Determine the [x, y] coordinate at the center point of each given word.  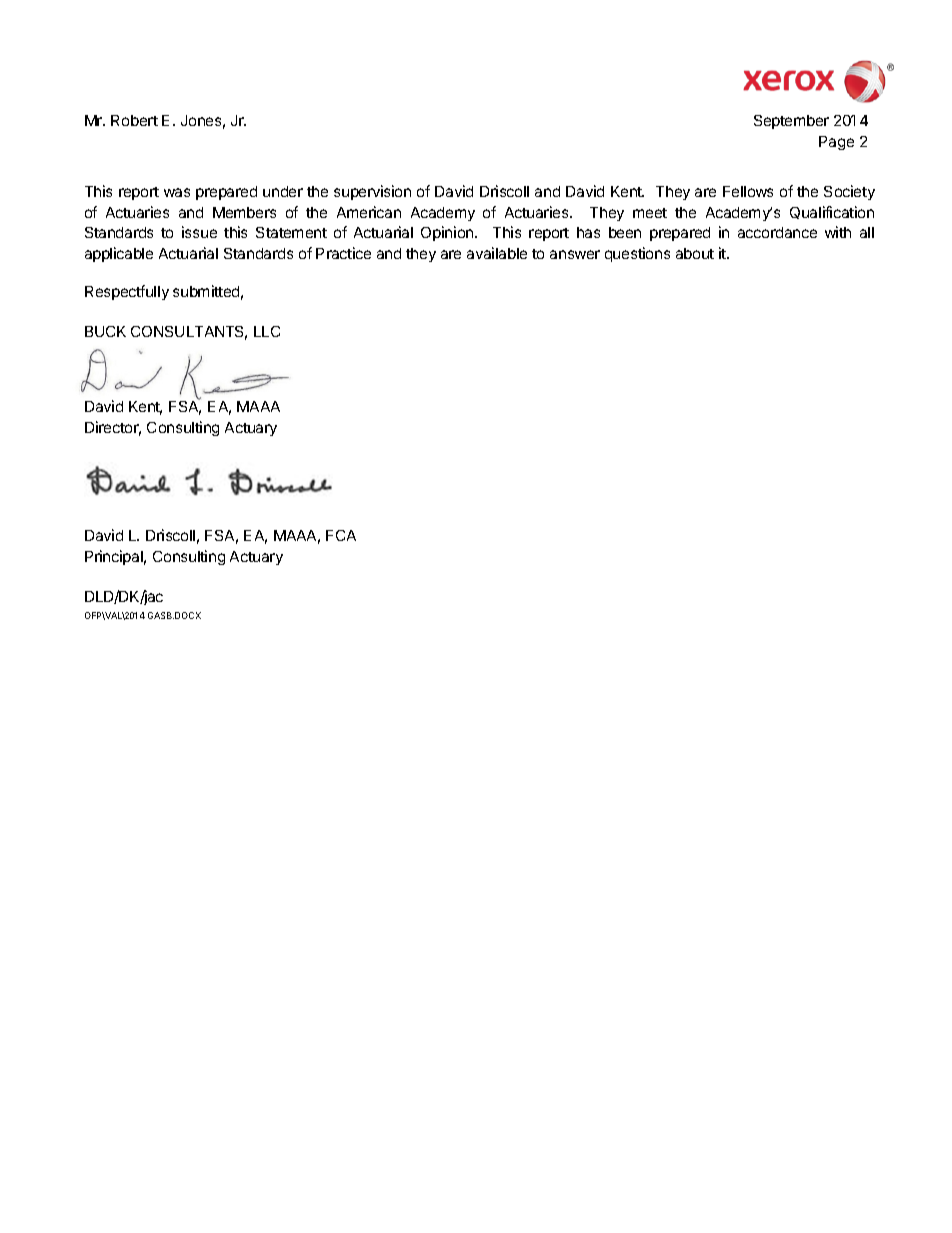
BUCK [105, 331]
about [695, 253]
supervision [372, 192]
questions [637, 254]
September [791, 122]
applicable [119, 254]
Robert [134, 120]
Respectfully [127, 292]
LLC [267, 331]
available [497, 253]
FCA [341, 535]
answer [575, 254]
